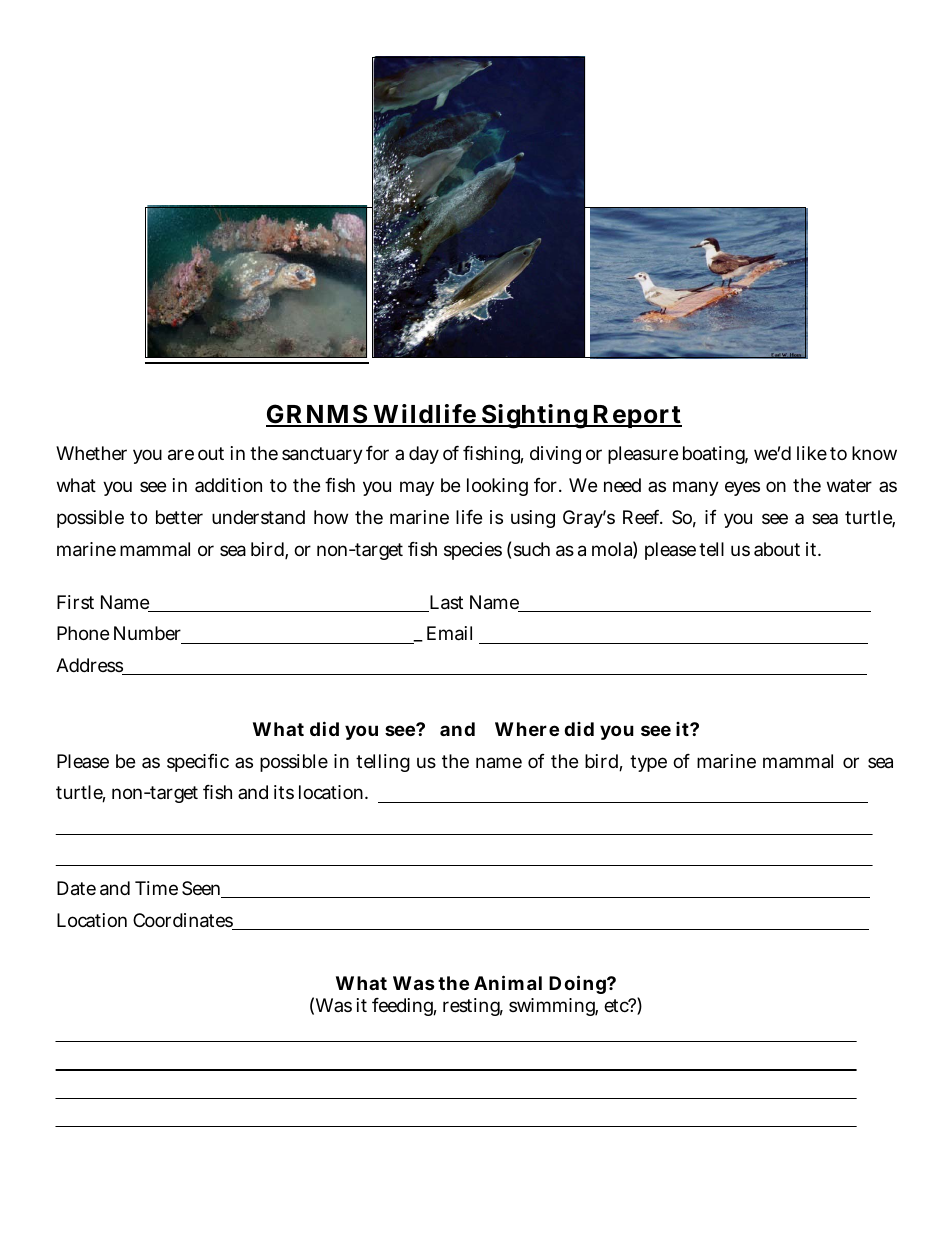  I want to click on Animal, so click(508, 982).
